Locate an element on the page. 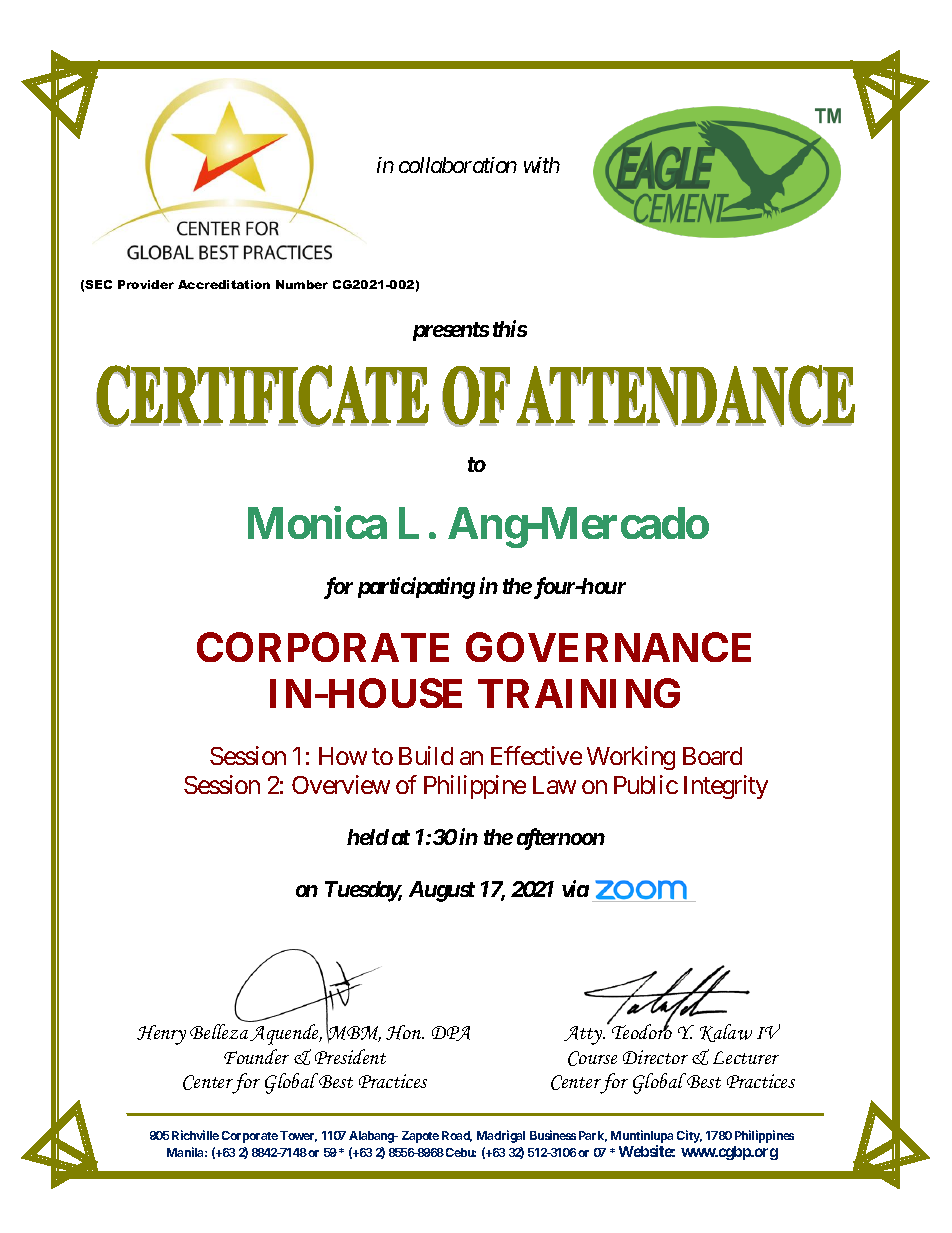  Accreditation is located at coordinates (224, 284).
